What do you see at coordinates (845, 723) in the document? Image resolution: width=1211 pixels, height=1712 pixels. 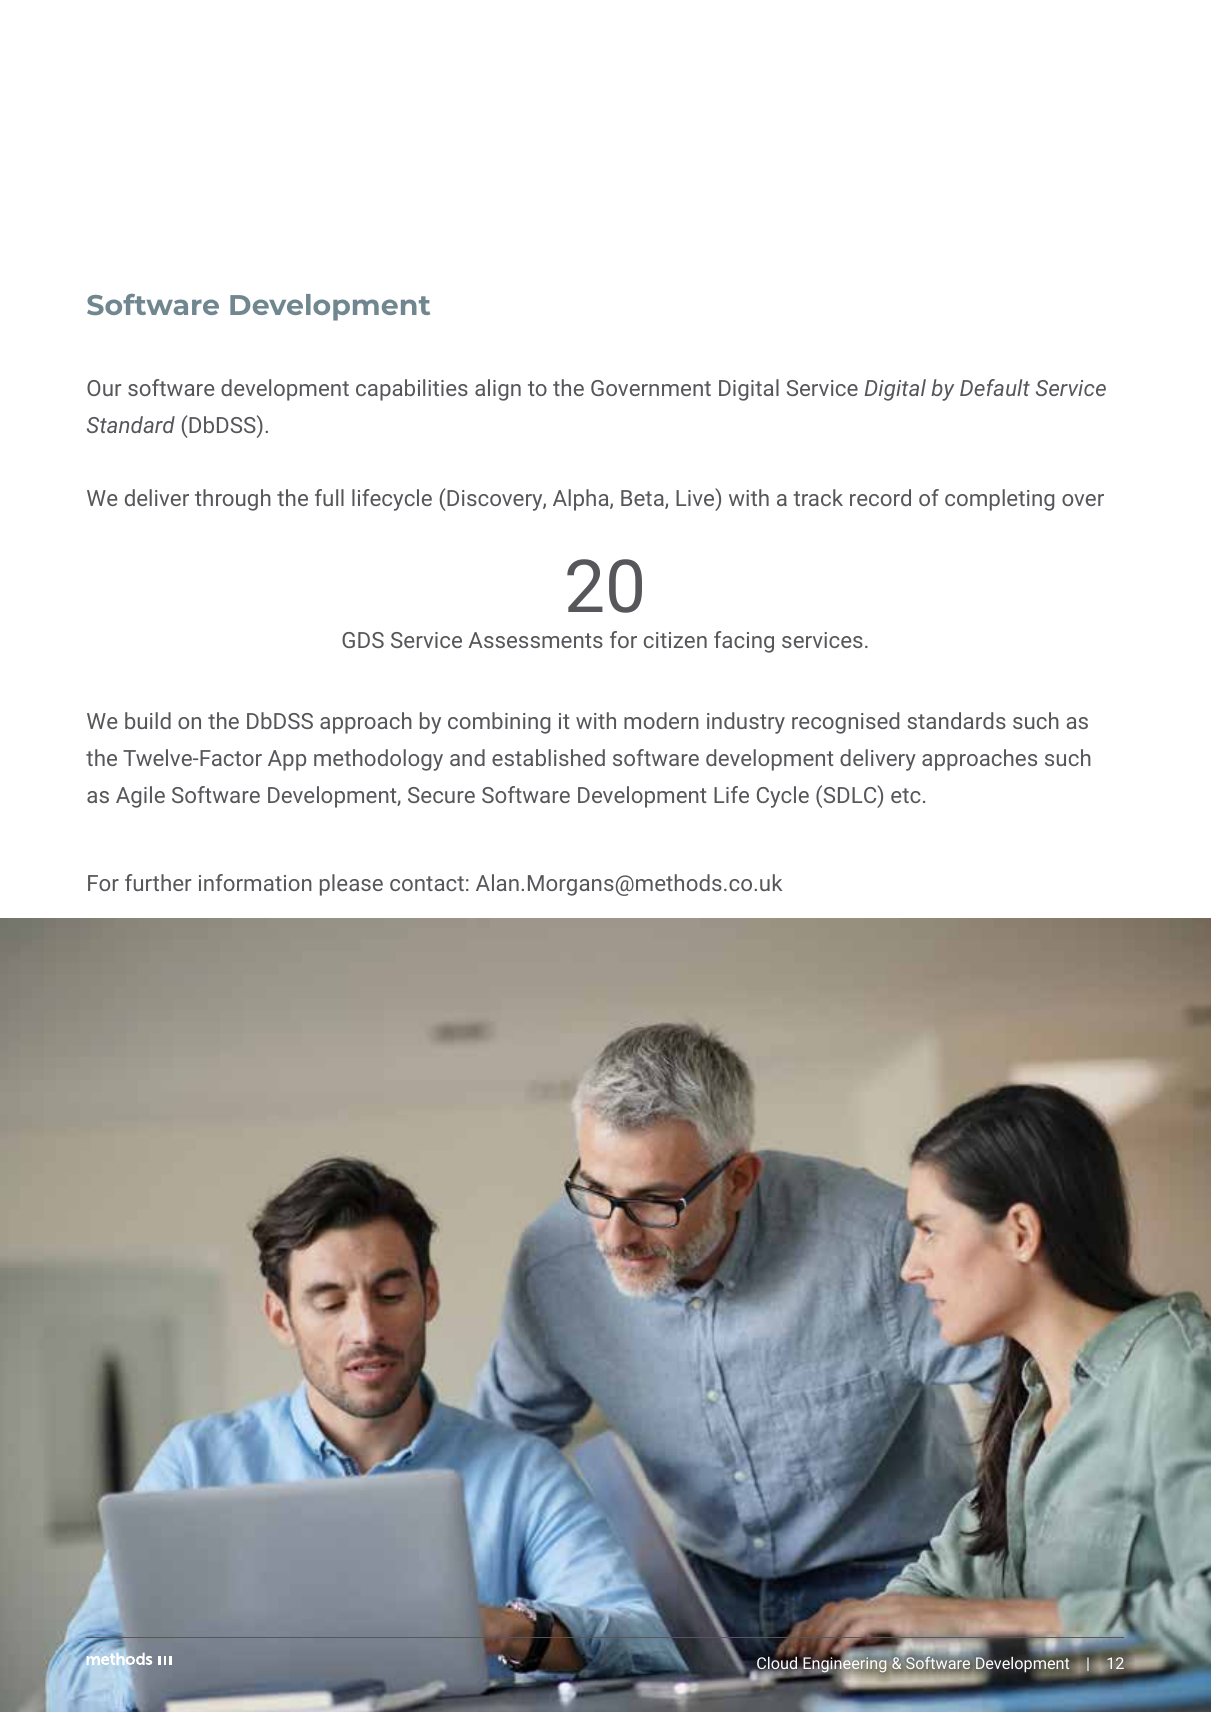 I see `recognised` at bounding box center [845, 723].
